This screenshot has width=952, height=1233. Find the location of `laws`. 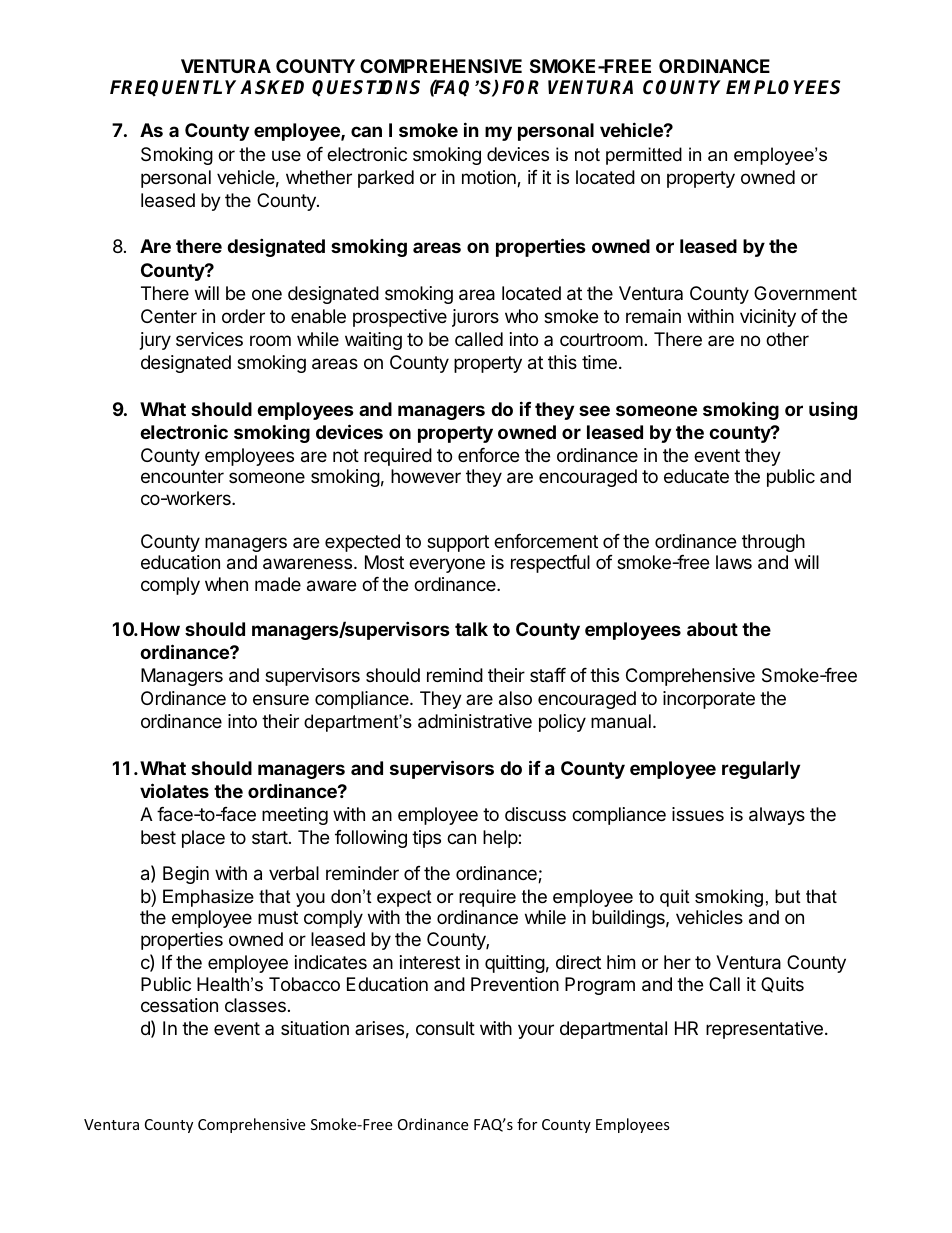

laws is located at coordinates (734, 562).
